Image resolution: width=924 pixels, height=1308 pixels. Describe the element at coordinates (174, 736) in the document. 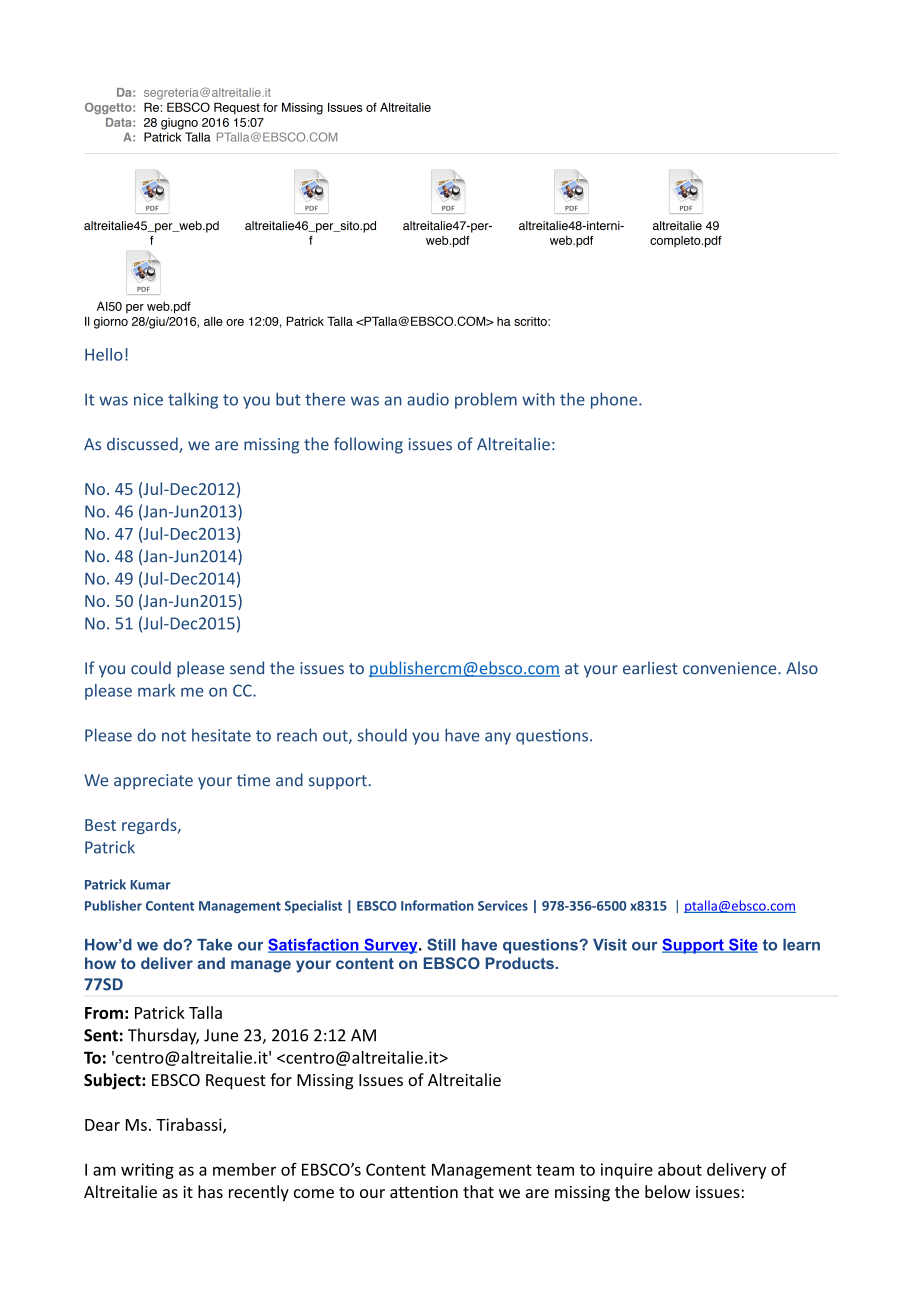

I see `not` at that location.
